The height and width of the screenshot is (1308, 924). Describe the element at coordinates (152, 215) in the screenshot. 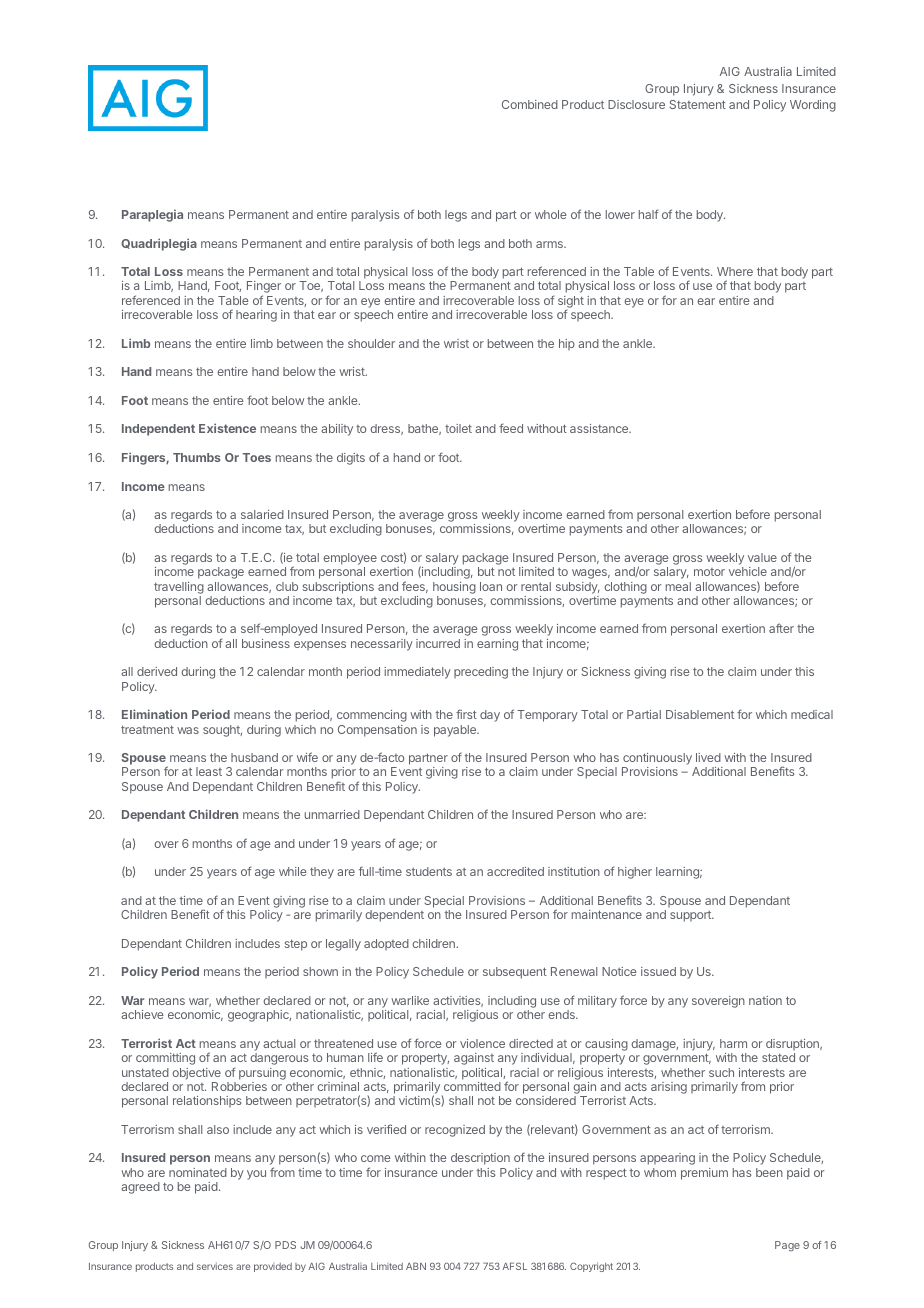

I see `Paraplegia` at that location.
